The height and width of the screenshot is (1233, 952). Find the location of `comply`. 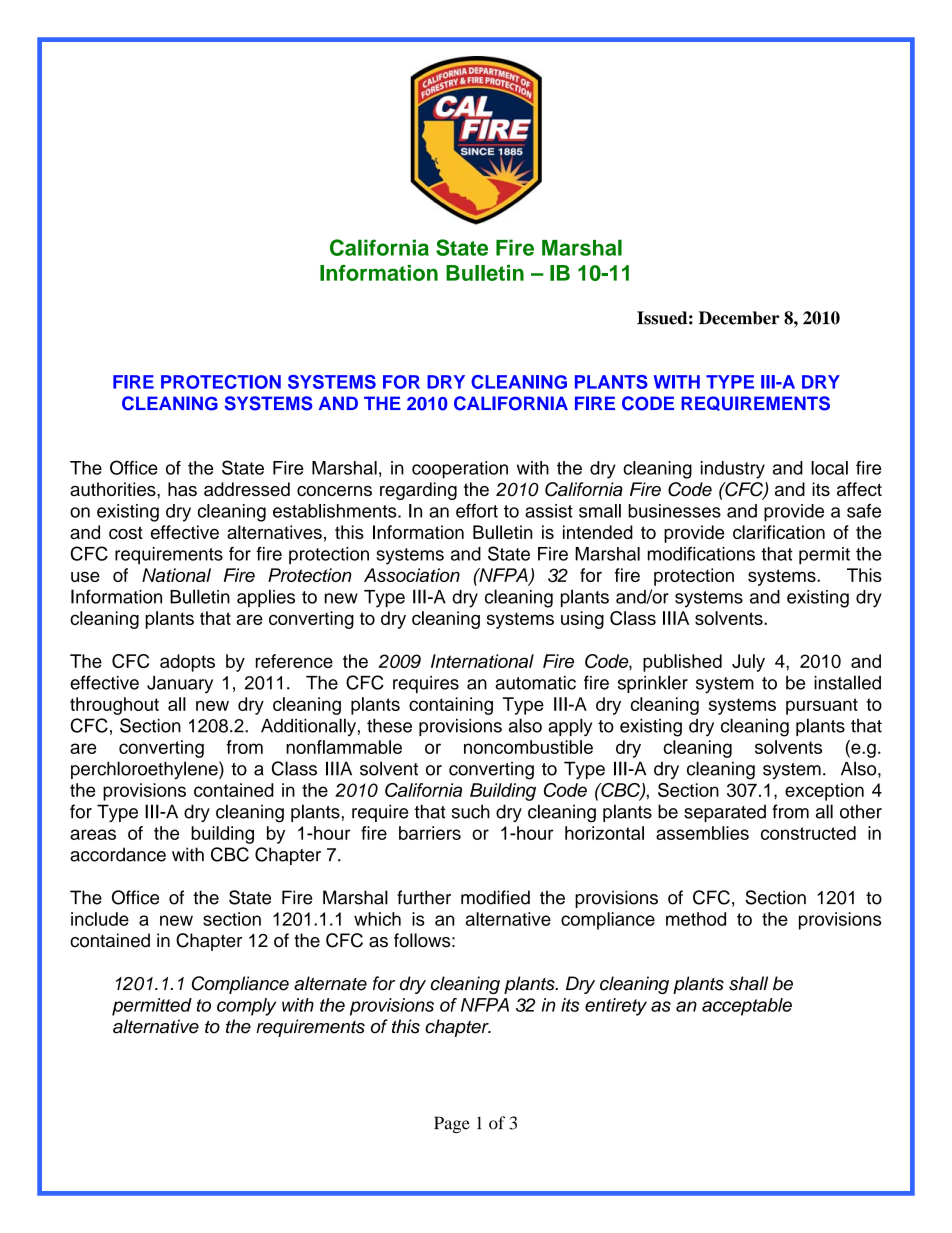

comply is located at coordinates (246, 1007).
